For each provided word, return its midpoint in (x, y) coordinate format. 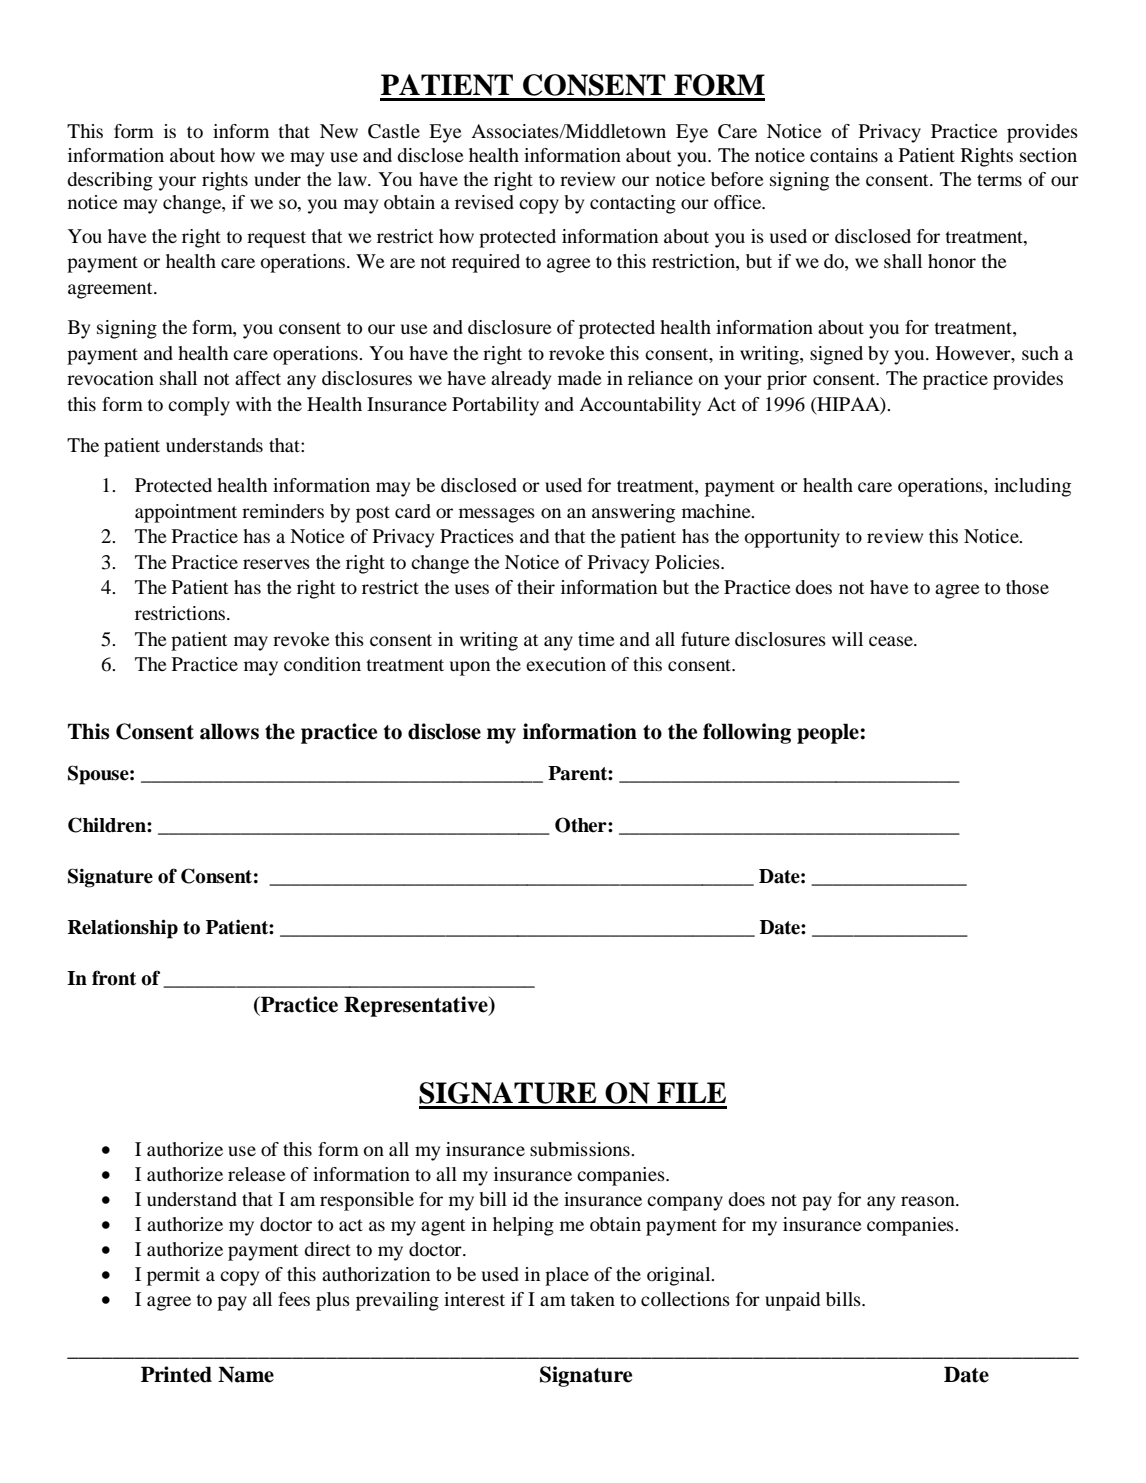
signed (836, 355)
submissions (581, 1149)
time (596, 639)
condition (322, 664)
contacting (633, 204)
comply (199, 406)
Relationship (123, 929)
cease (892, 641)
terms (999, 180)
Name (246, 1374)
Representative (417, 1006)
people (829, 733)
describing (110, 181)
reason (929, 1201)
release (257, 1174)
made (580, 378)
